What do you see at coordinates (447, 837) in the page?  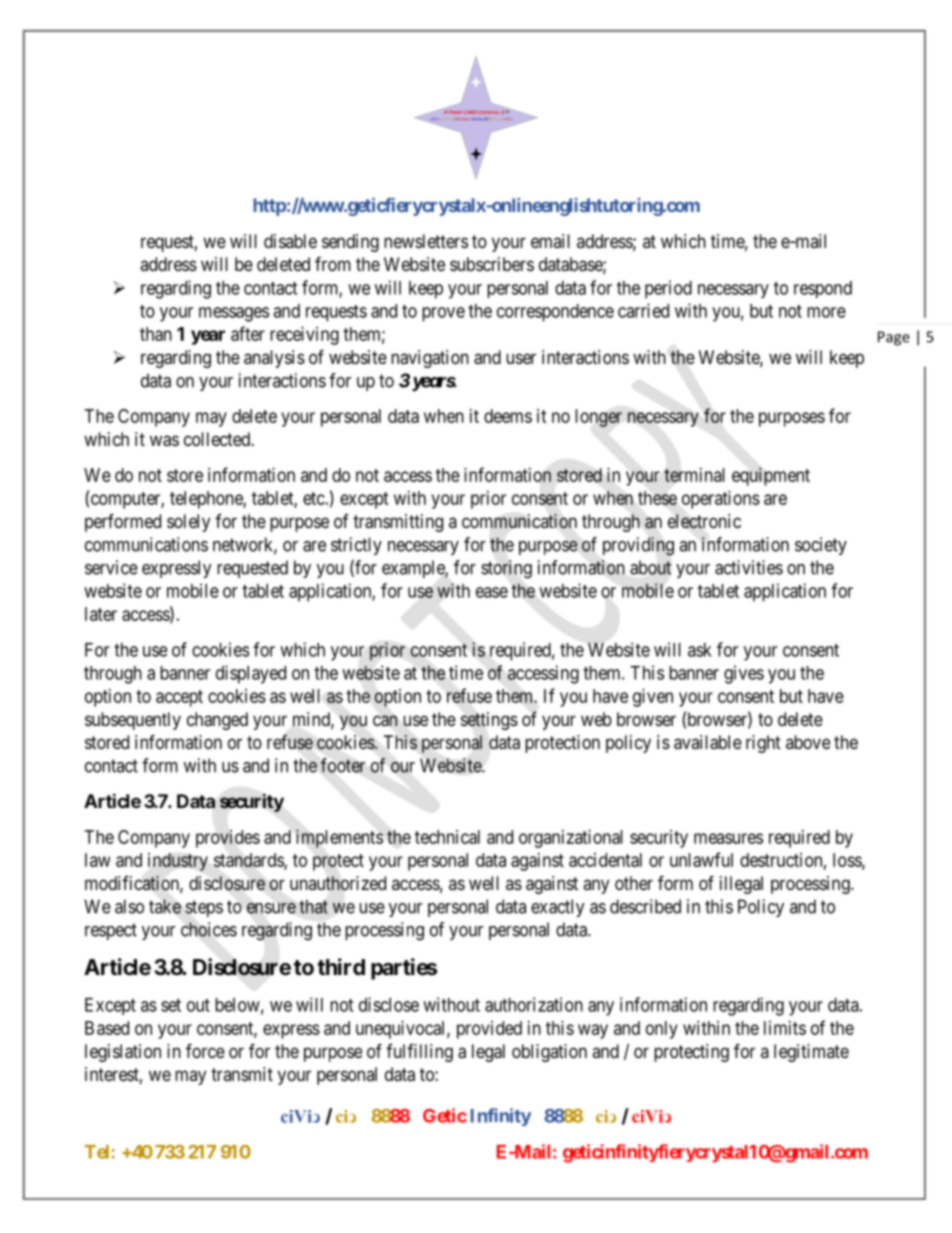 I see `technical` at bounding box center [447, 837].
